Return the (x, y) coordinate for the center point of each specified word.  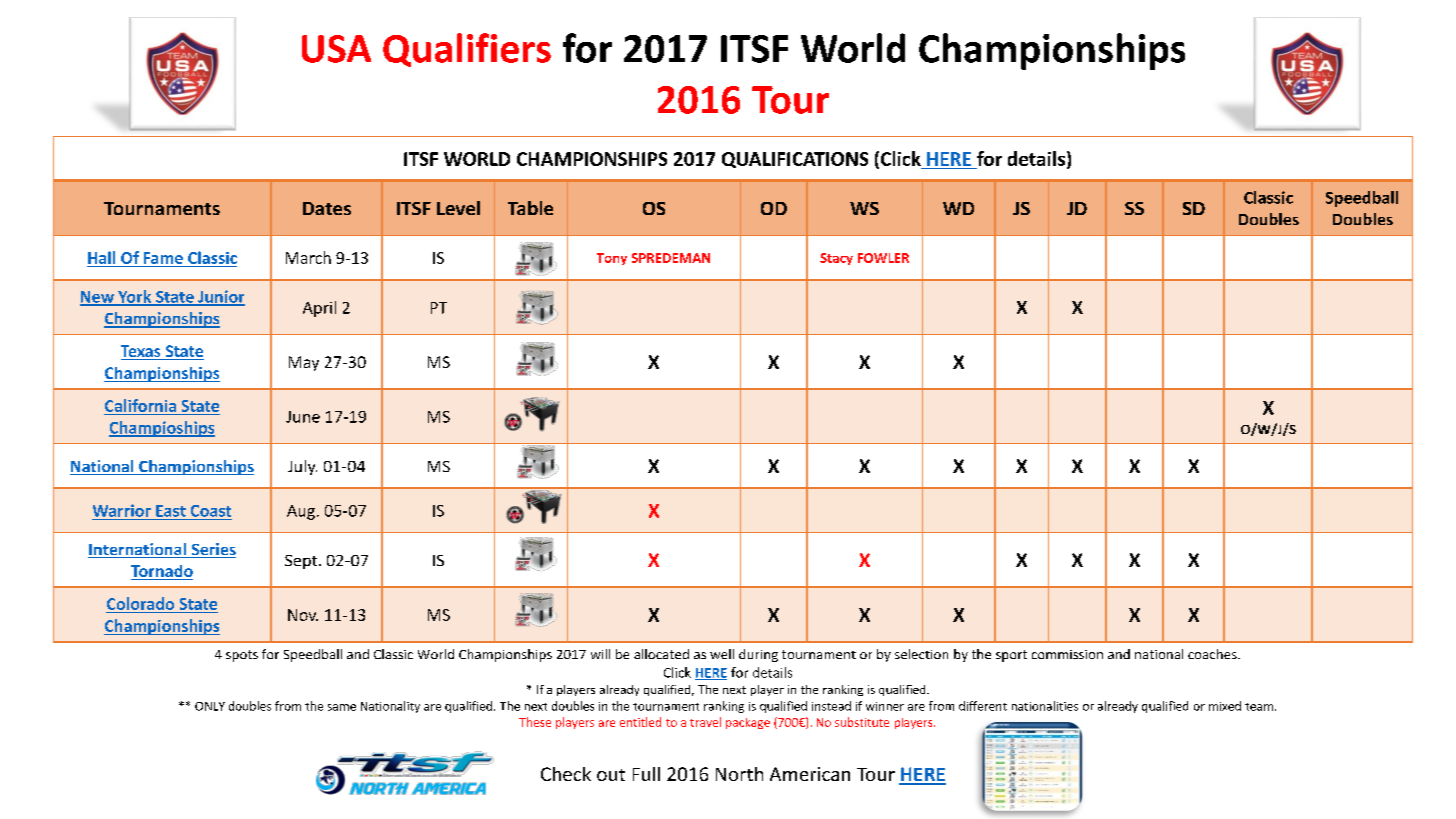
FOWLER (883, 258)
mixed (1225, 706)
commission (1067, 654)
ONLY (210, 706)
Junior (220, 297)
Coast (211, 511)
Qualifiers (467, 50)
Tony (612, 259)
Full (646, 774)
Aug (301, 512)
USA (336, 49)
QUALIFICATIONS (795, 160)
